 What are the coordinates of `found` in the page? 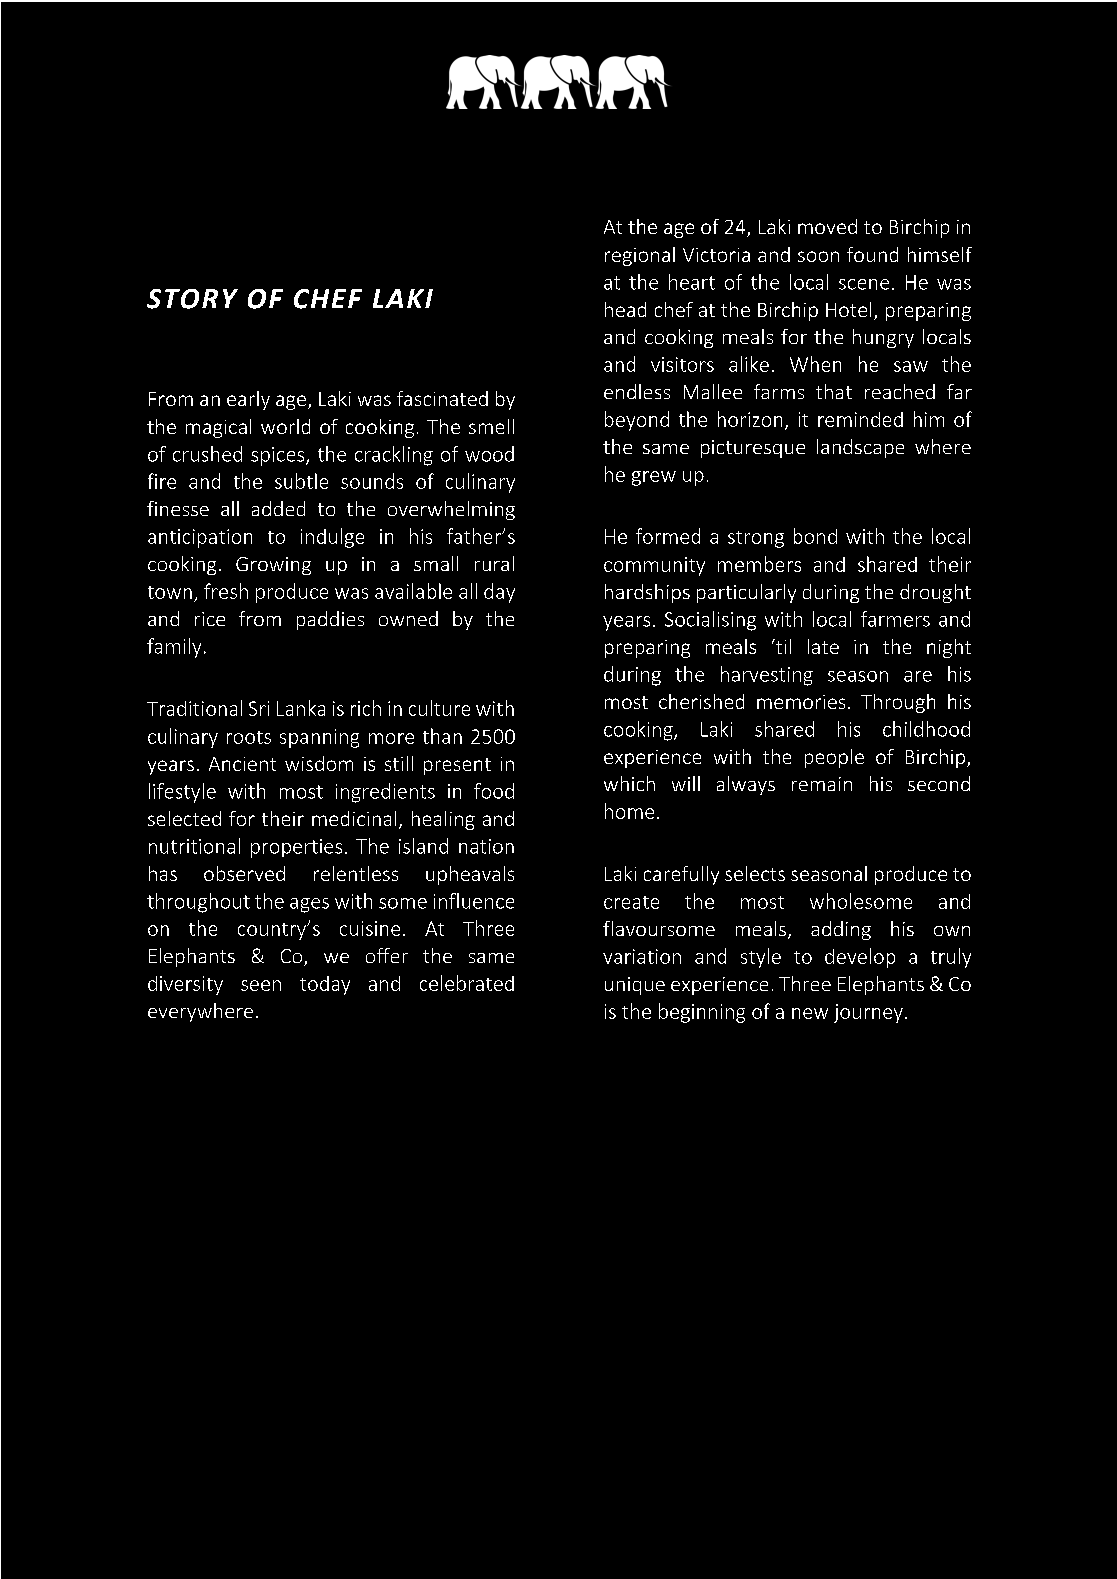 It's located at (872, 254).
